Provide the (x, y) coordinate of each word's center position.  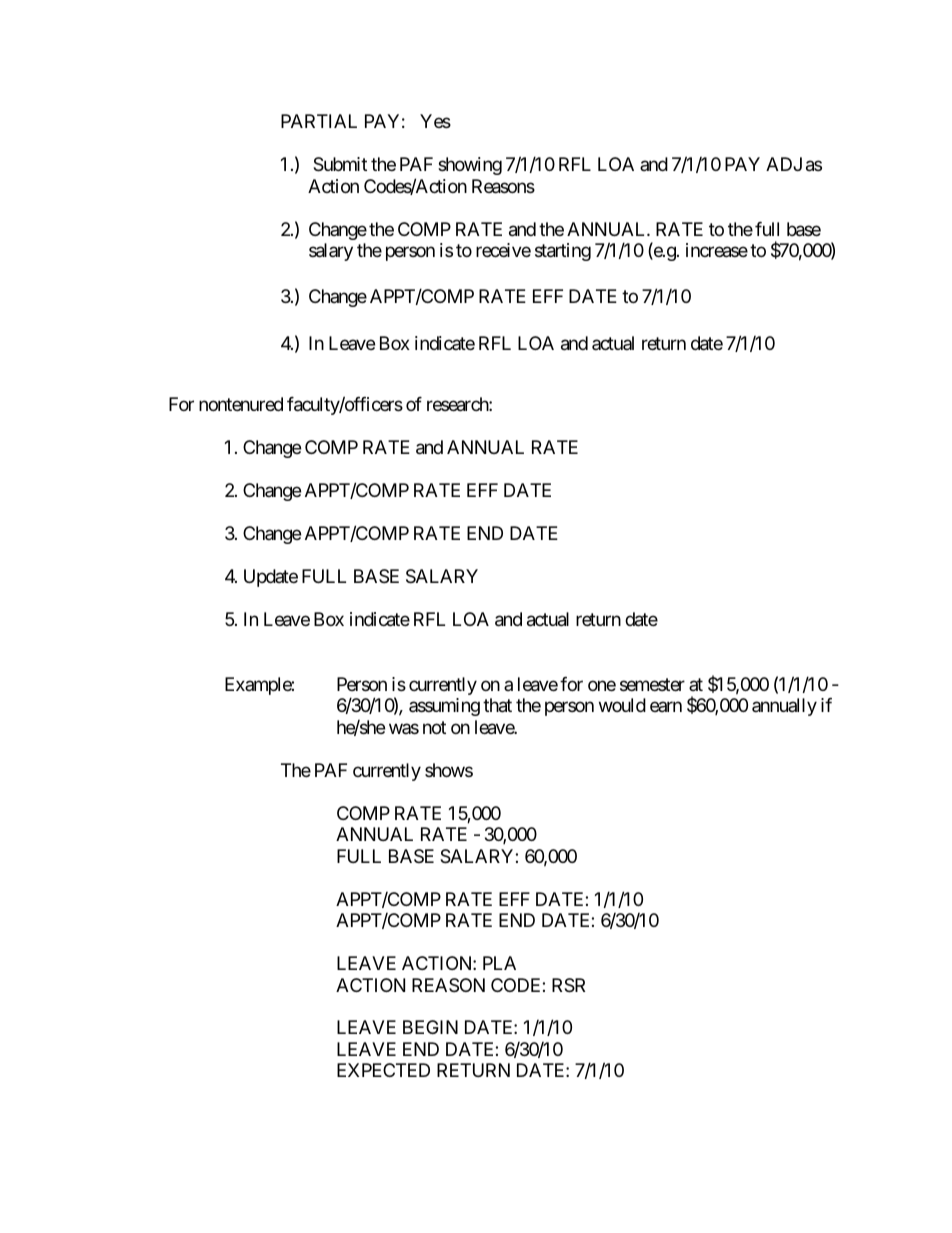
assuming (444, 707)
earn (666, 707)
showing (470, 166)
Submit (340, 164)
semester (652, 684)
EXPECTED (383, 1070)
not (434, 727)
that (497, 705)
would (622, 705)
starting (563, 252)
